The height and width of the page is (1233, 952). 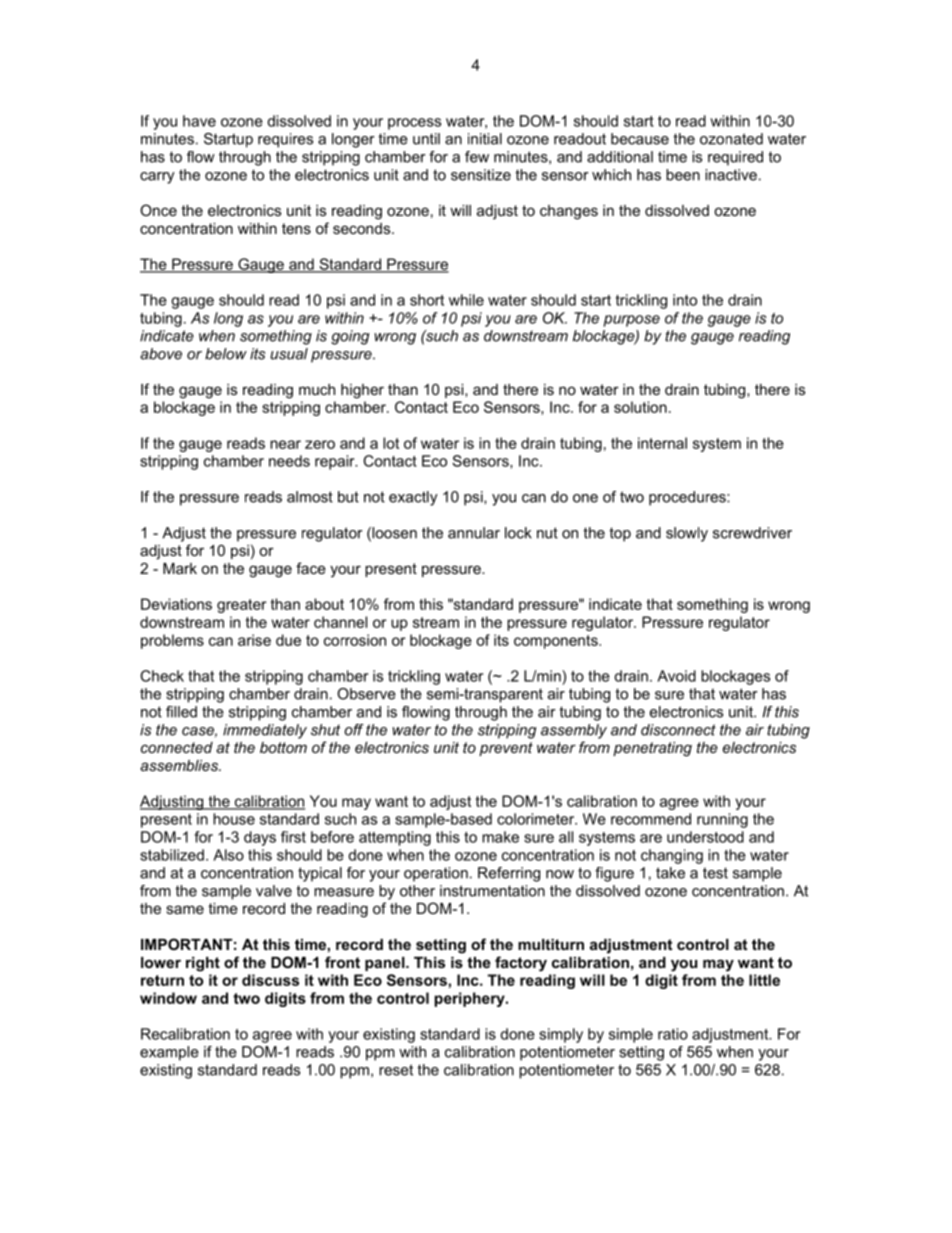 What do you see at coordinates (169, 1053) in the page?
I see `example` at bounding box center [169, 1053].
